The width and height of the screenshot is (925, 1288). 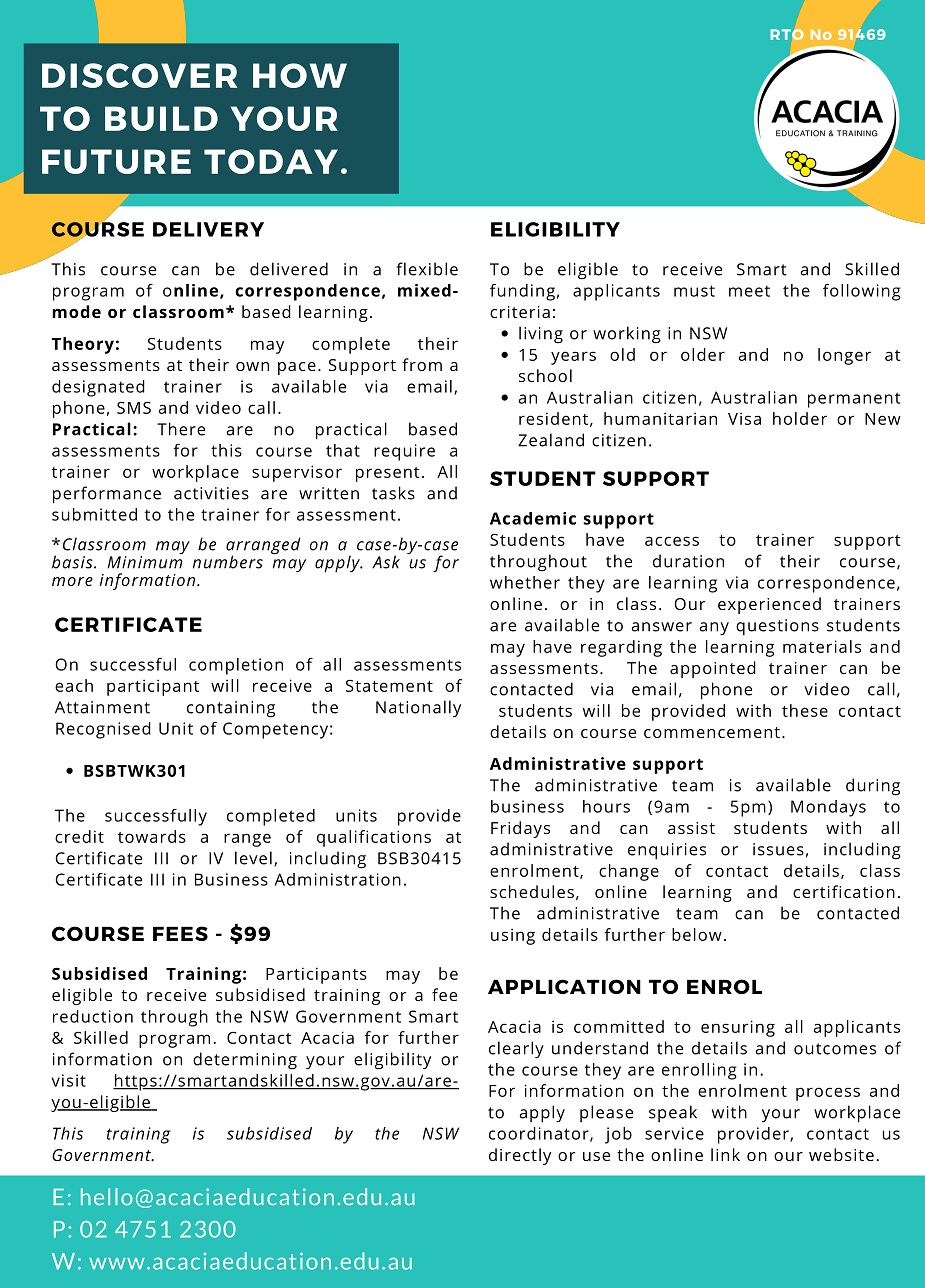 I want to click on DISCOVER, so click(x=139, y=75).
